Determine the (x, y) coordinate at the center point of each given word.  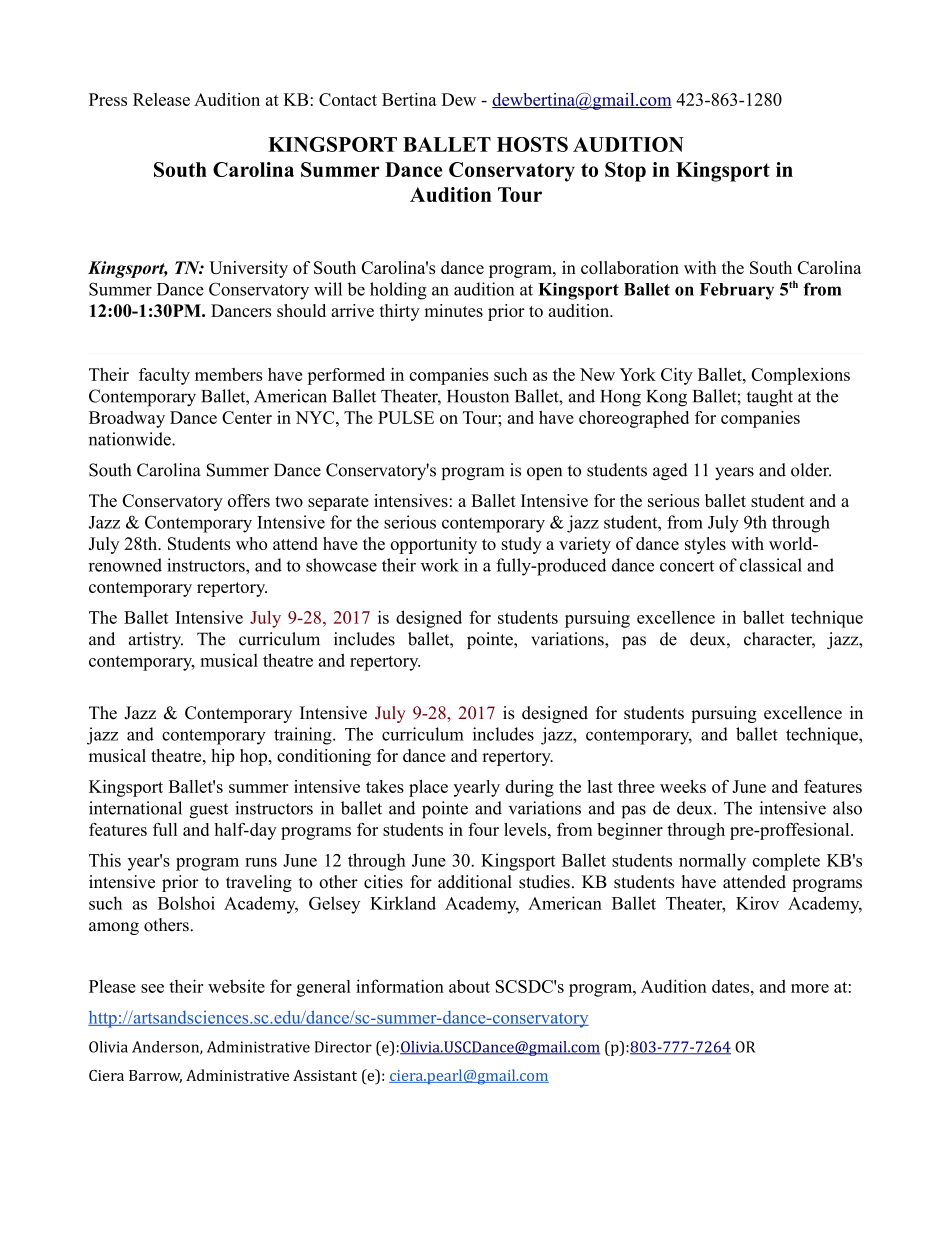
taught (770, 398)
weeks (683, 786)
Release (161, 99)
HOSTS (532, 144)
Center (247, 417)
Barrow (155, 1076)
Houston (478, 396)
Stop (625, 172)
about (469, 986)
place (428, 788)
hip (223, 757)
